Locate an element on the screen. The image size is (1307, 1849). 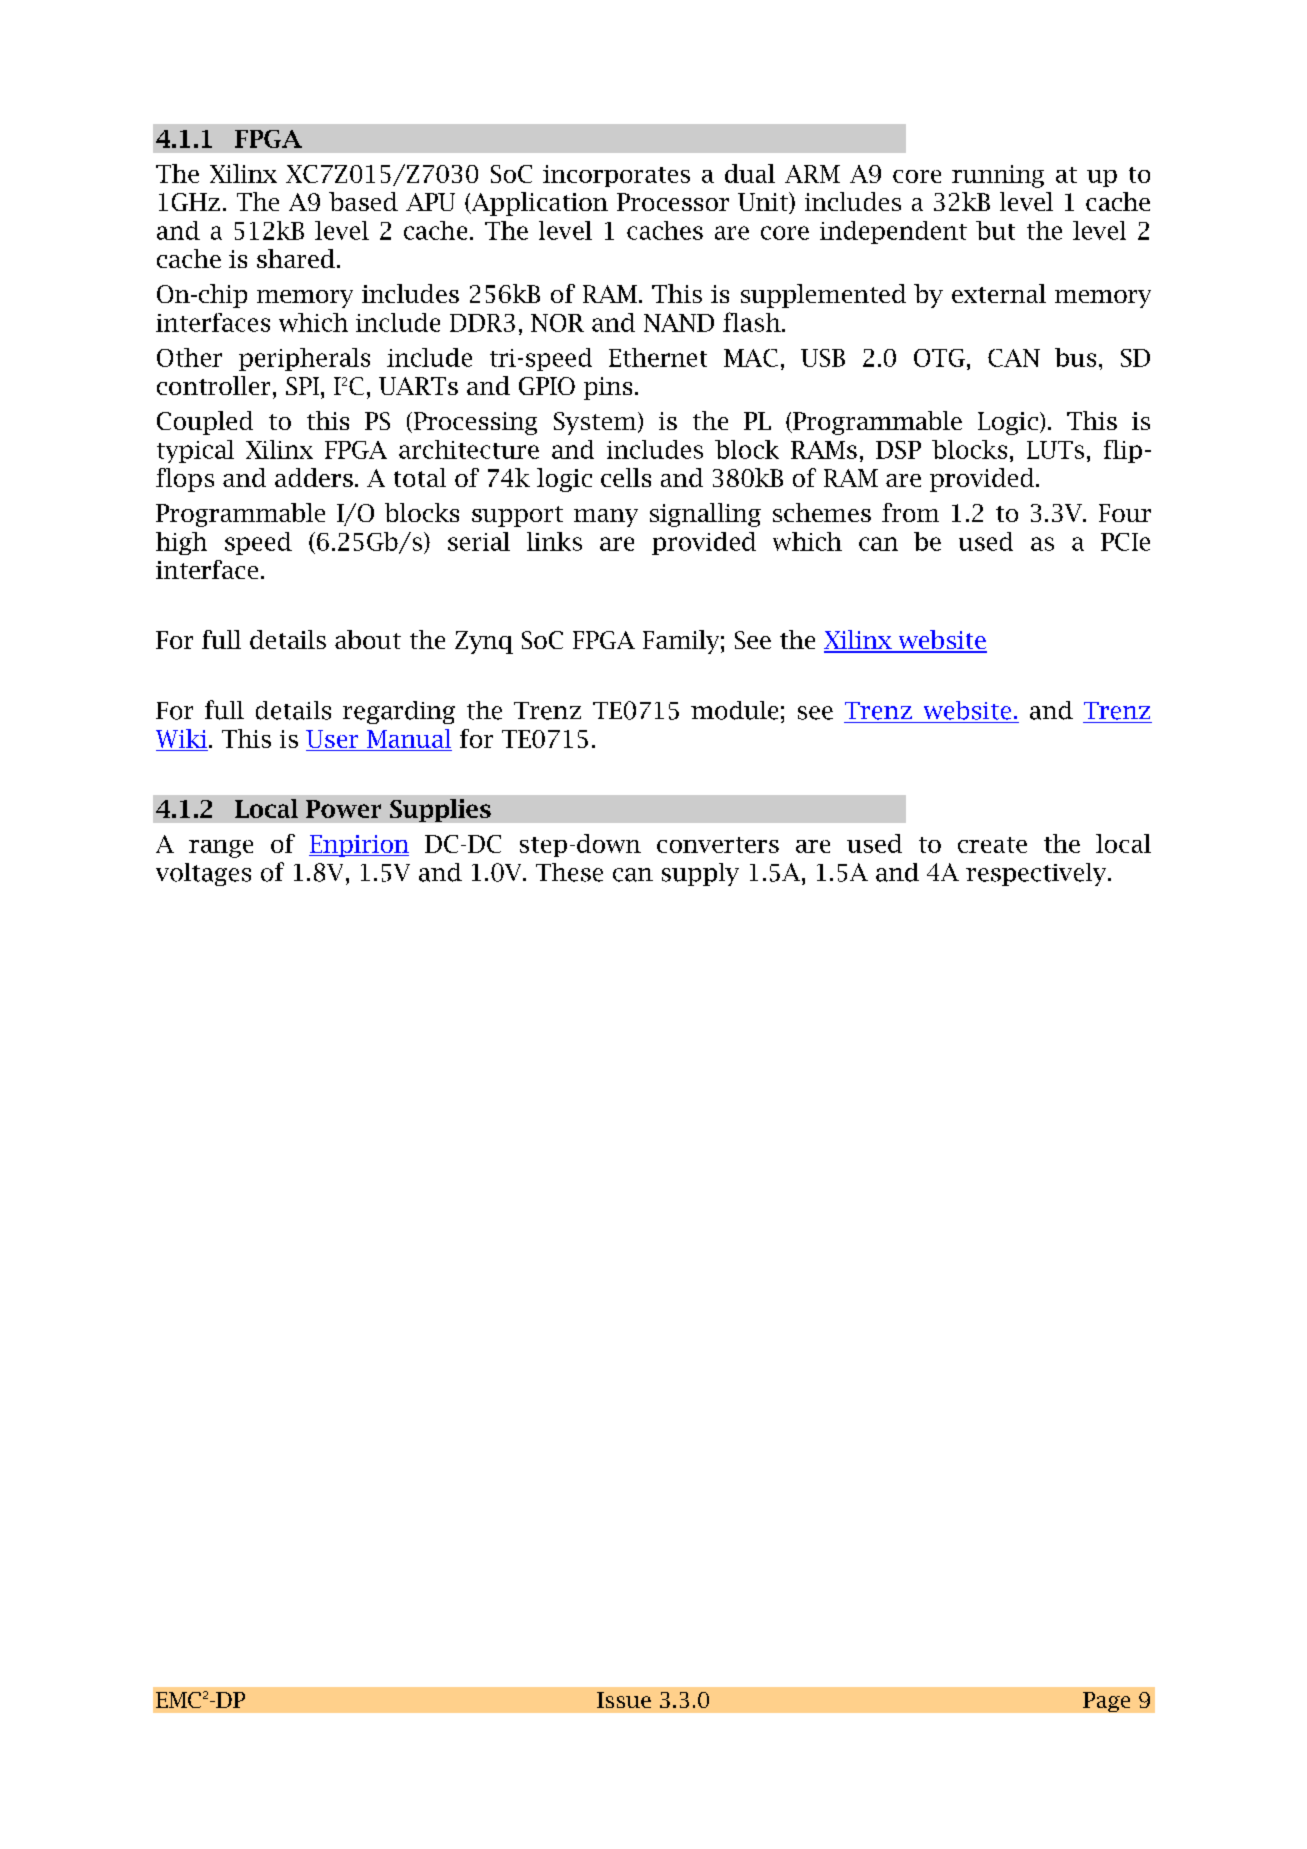
respectively is located at coordinates (1037, 874).
